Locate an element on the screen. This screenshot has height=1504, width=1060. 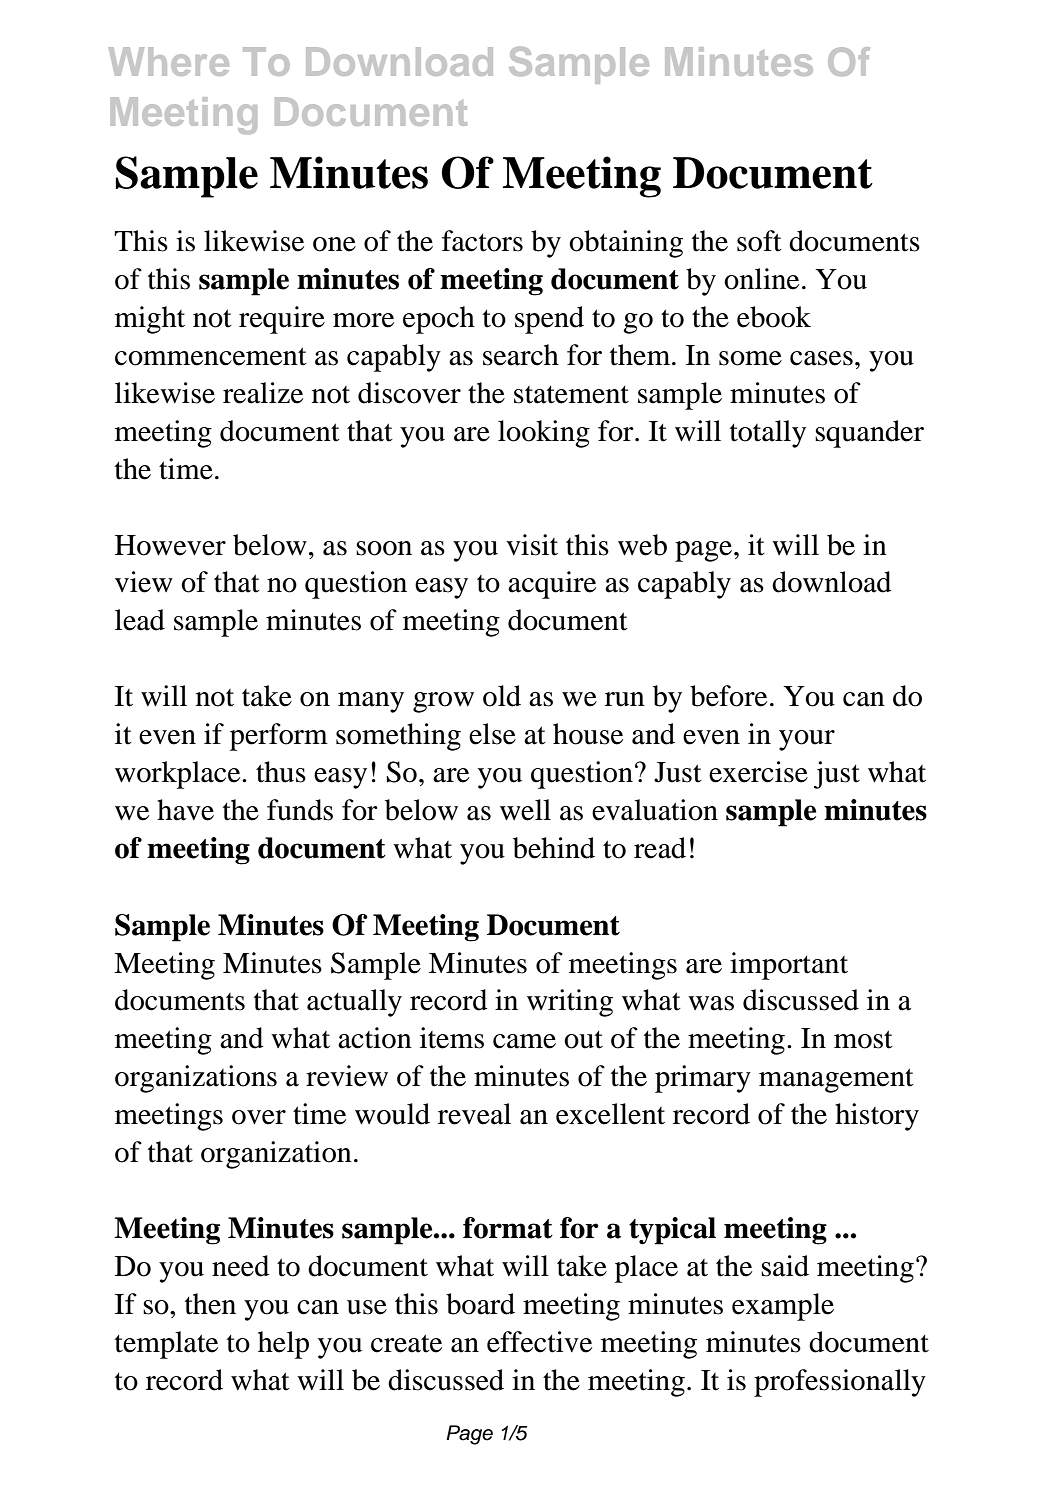
important is located at coordinates (789, 966).
